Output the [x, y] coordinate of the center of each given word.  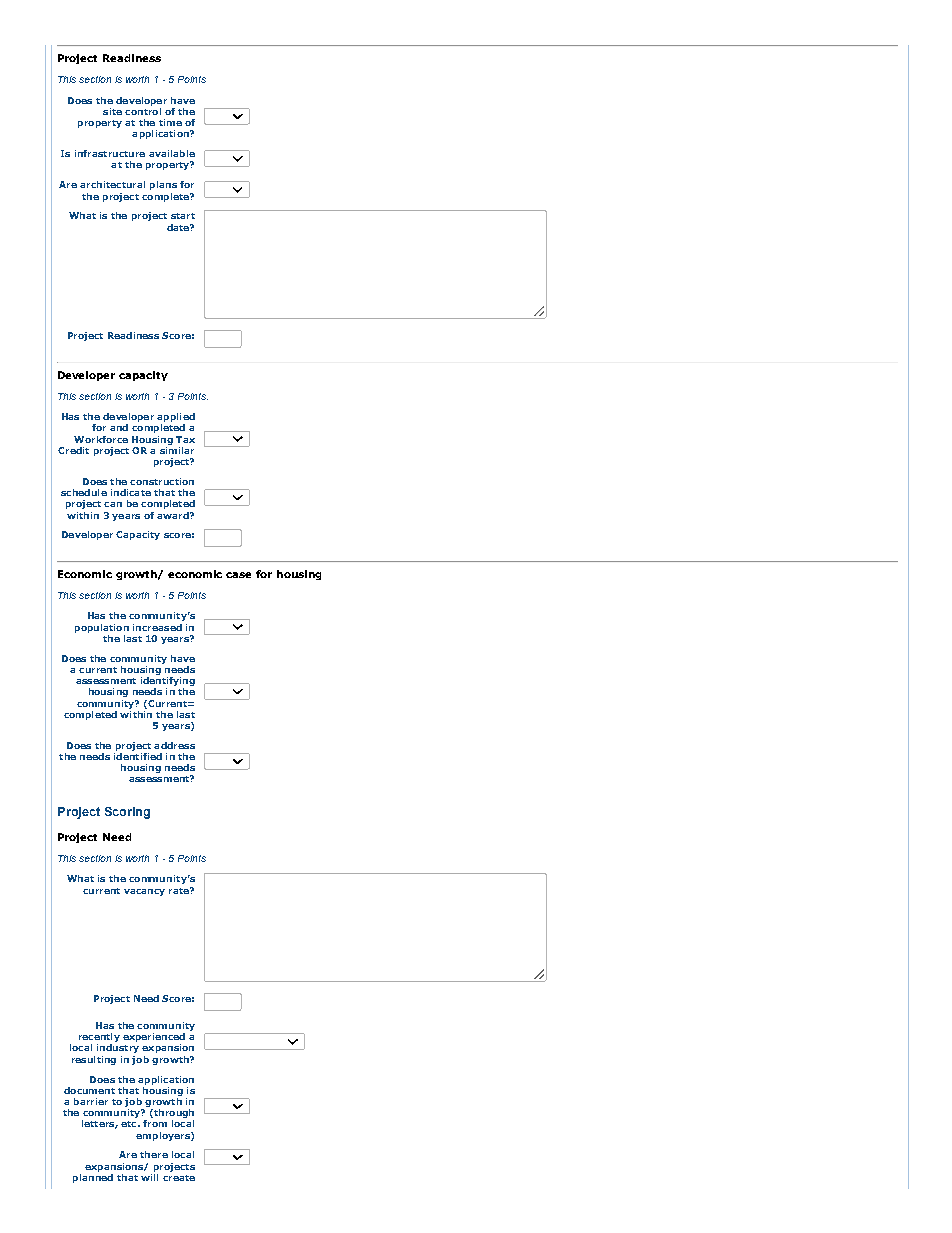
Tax [185, 439]
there [154, 1154]
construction [162, 481]
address [174, 745]
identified [138, 755]
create [179, 1178]
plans [163, 185]
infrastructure [110, 153]
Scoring [127, 813]
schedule [84, 492]
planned [93, 1177]
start [183, 216]
